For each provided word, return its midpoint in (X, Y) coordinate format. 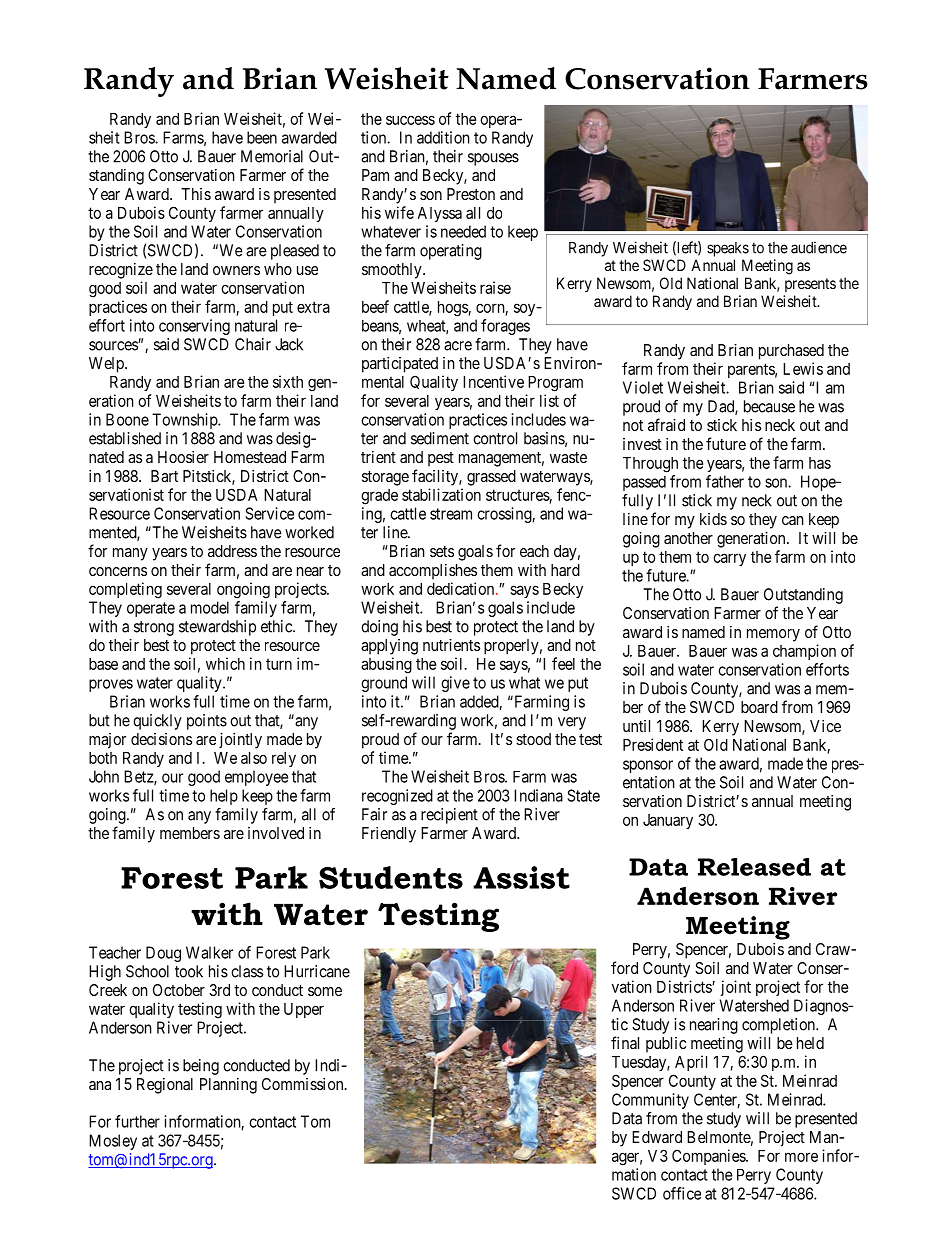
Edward (657, 1137)
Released (754, 867)
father (725, 481)
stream (451, 514)
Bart (164, 476)
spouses (493, 159)
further (137, 1121)
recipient (449, 816)
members (190, 833)
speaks (728, 249)
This (196, 194)
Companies (709, 1157)
